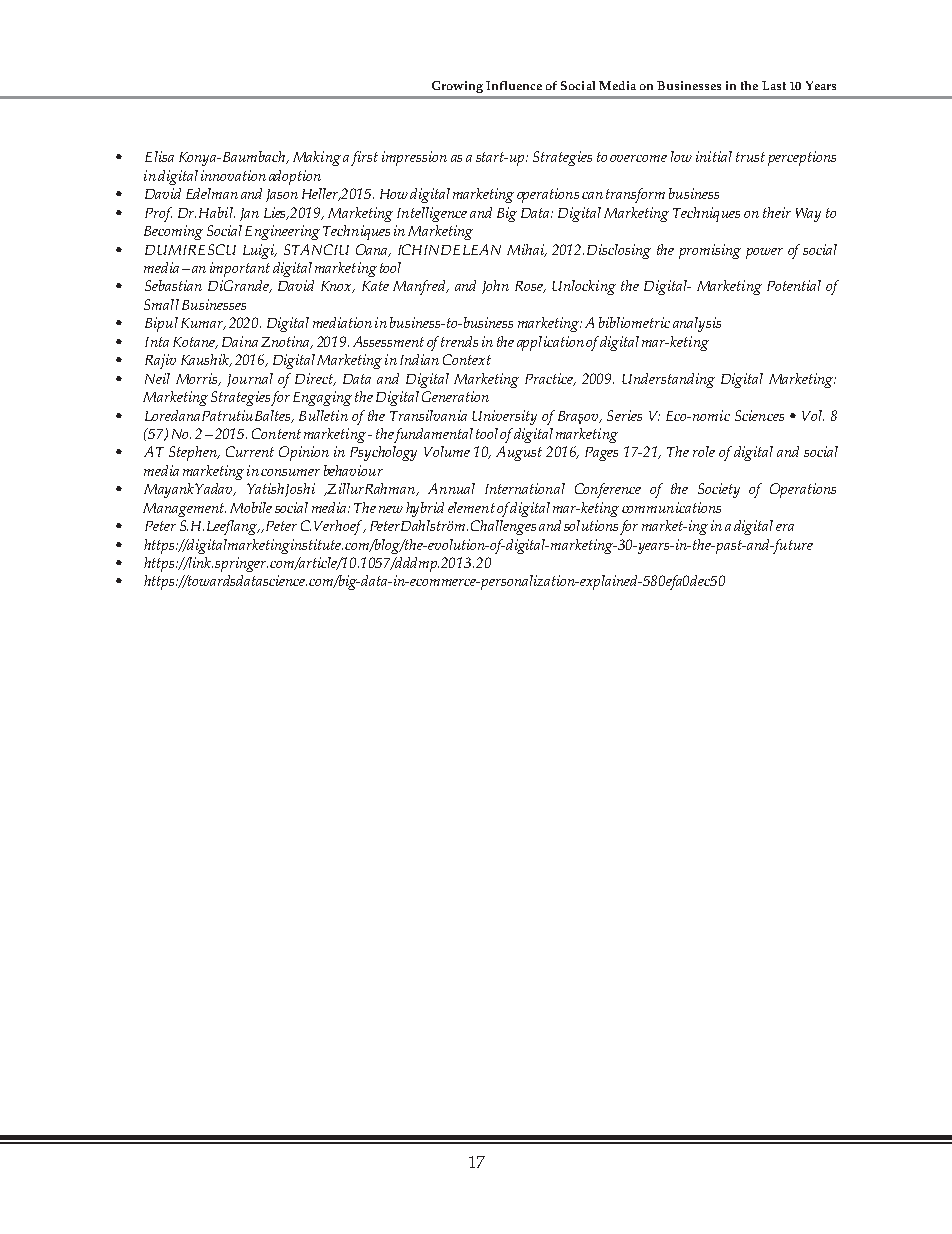 The height and width of the page is (1234, 952). Describe the element at coordinates (159, 156) in the page. I see `Elisa` at that location.
